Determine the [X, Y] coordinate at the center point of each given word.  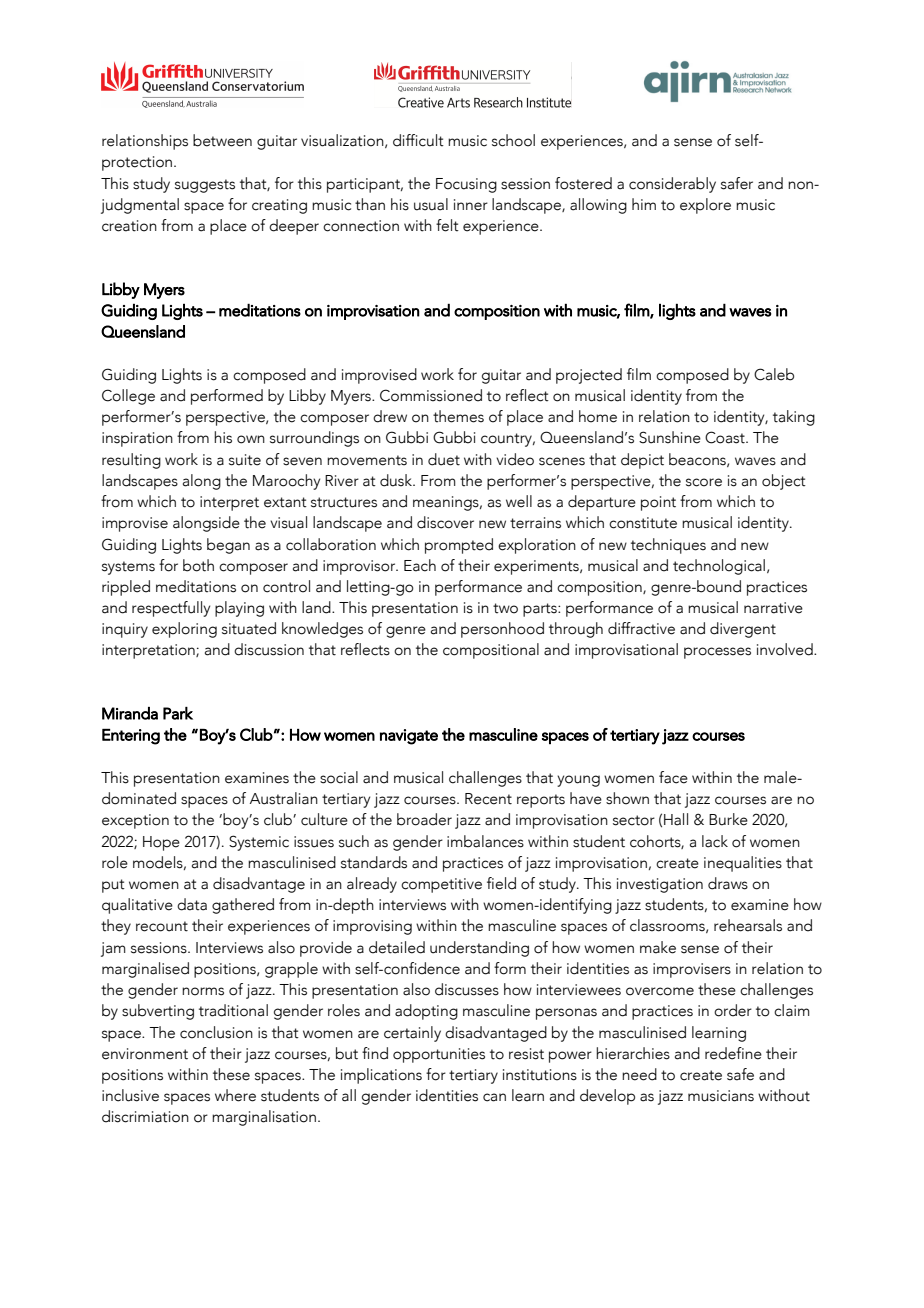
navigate [409, 737]
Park [178, 713]
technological [719, 567]
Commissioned [431, 395]
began [228, 546]
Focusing [466, 185]
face [673, 777]
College [128, 397]
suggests [205, 186]
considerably [672, 185]
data [192, 904]
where [235, 1095]
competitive [441, 885]
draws [728, 883]
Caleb [774, 374]
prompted [459, 546]
